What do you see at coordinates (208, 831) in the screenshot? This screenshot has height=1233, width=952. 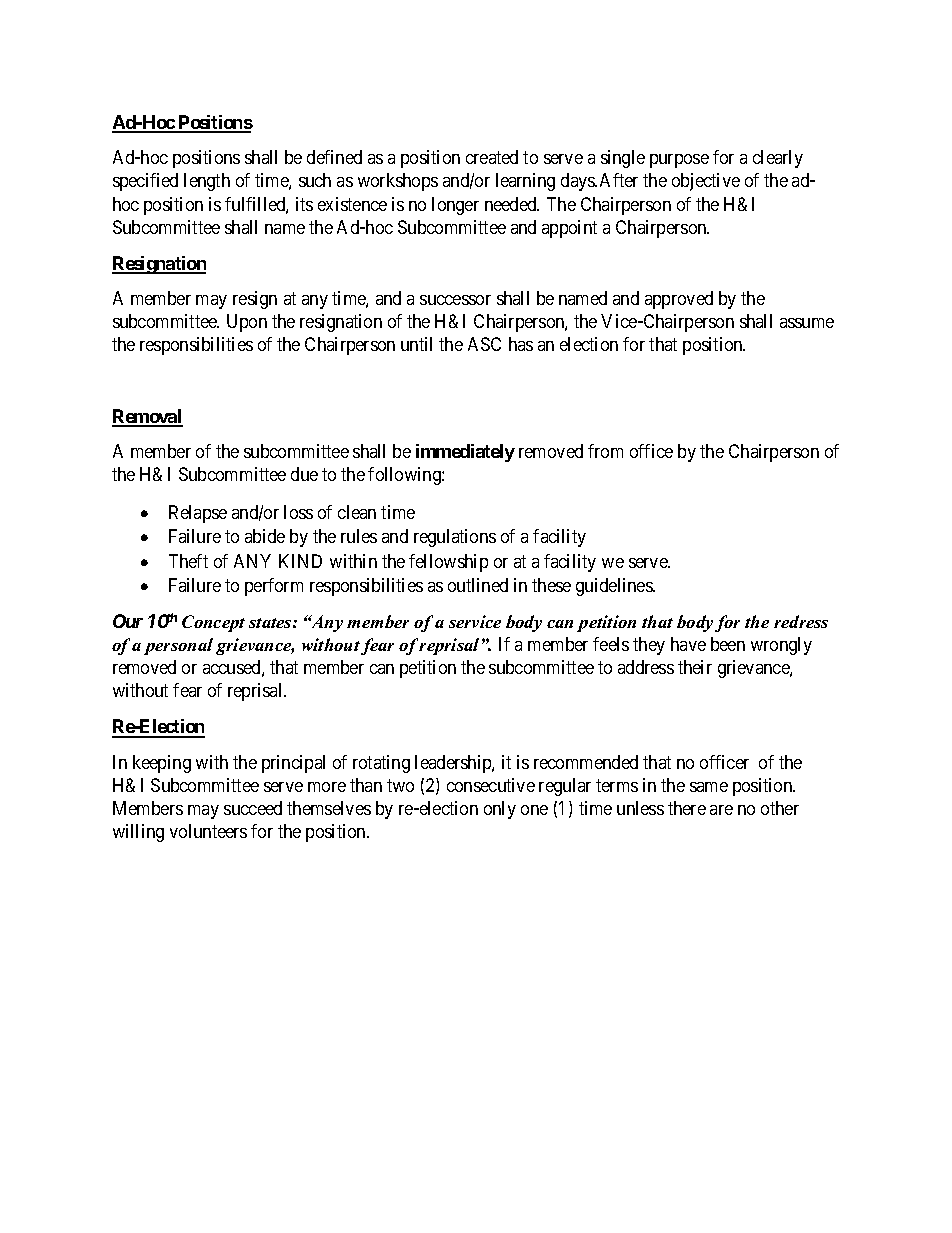 I see `volunteers` at bounding box center [208, 831].
